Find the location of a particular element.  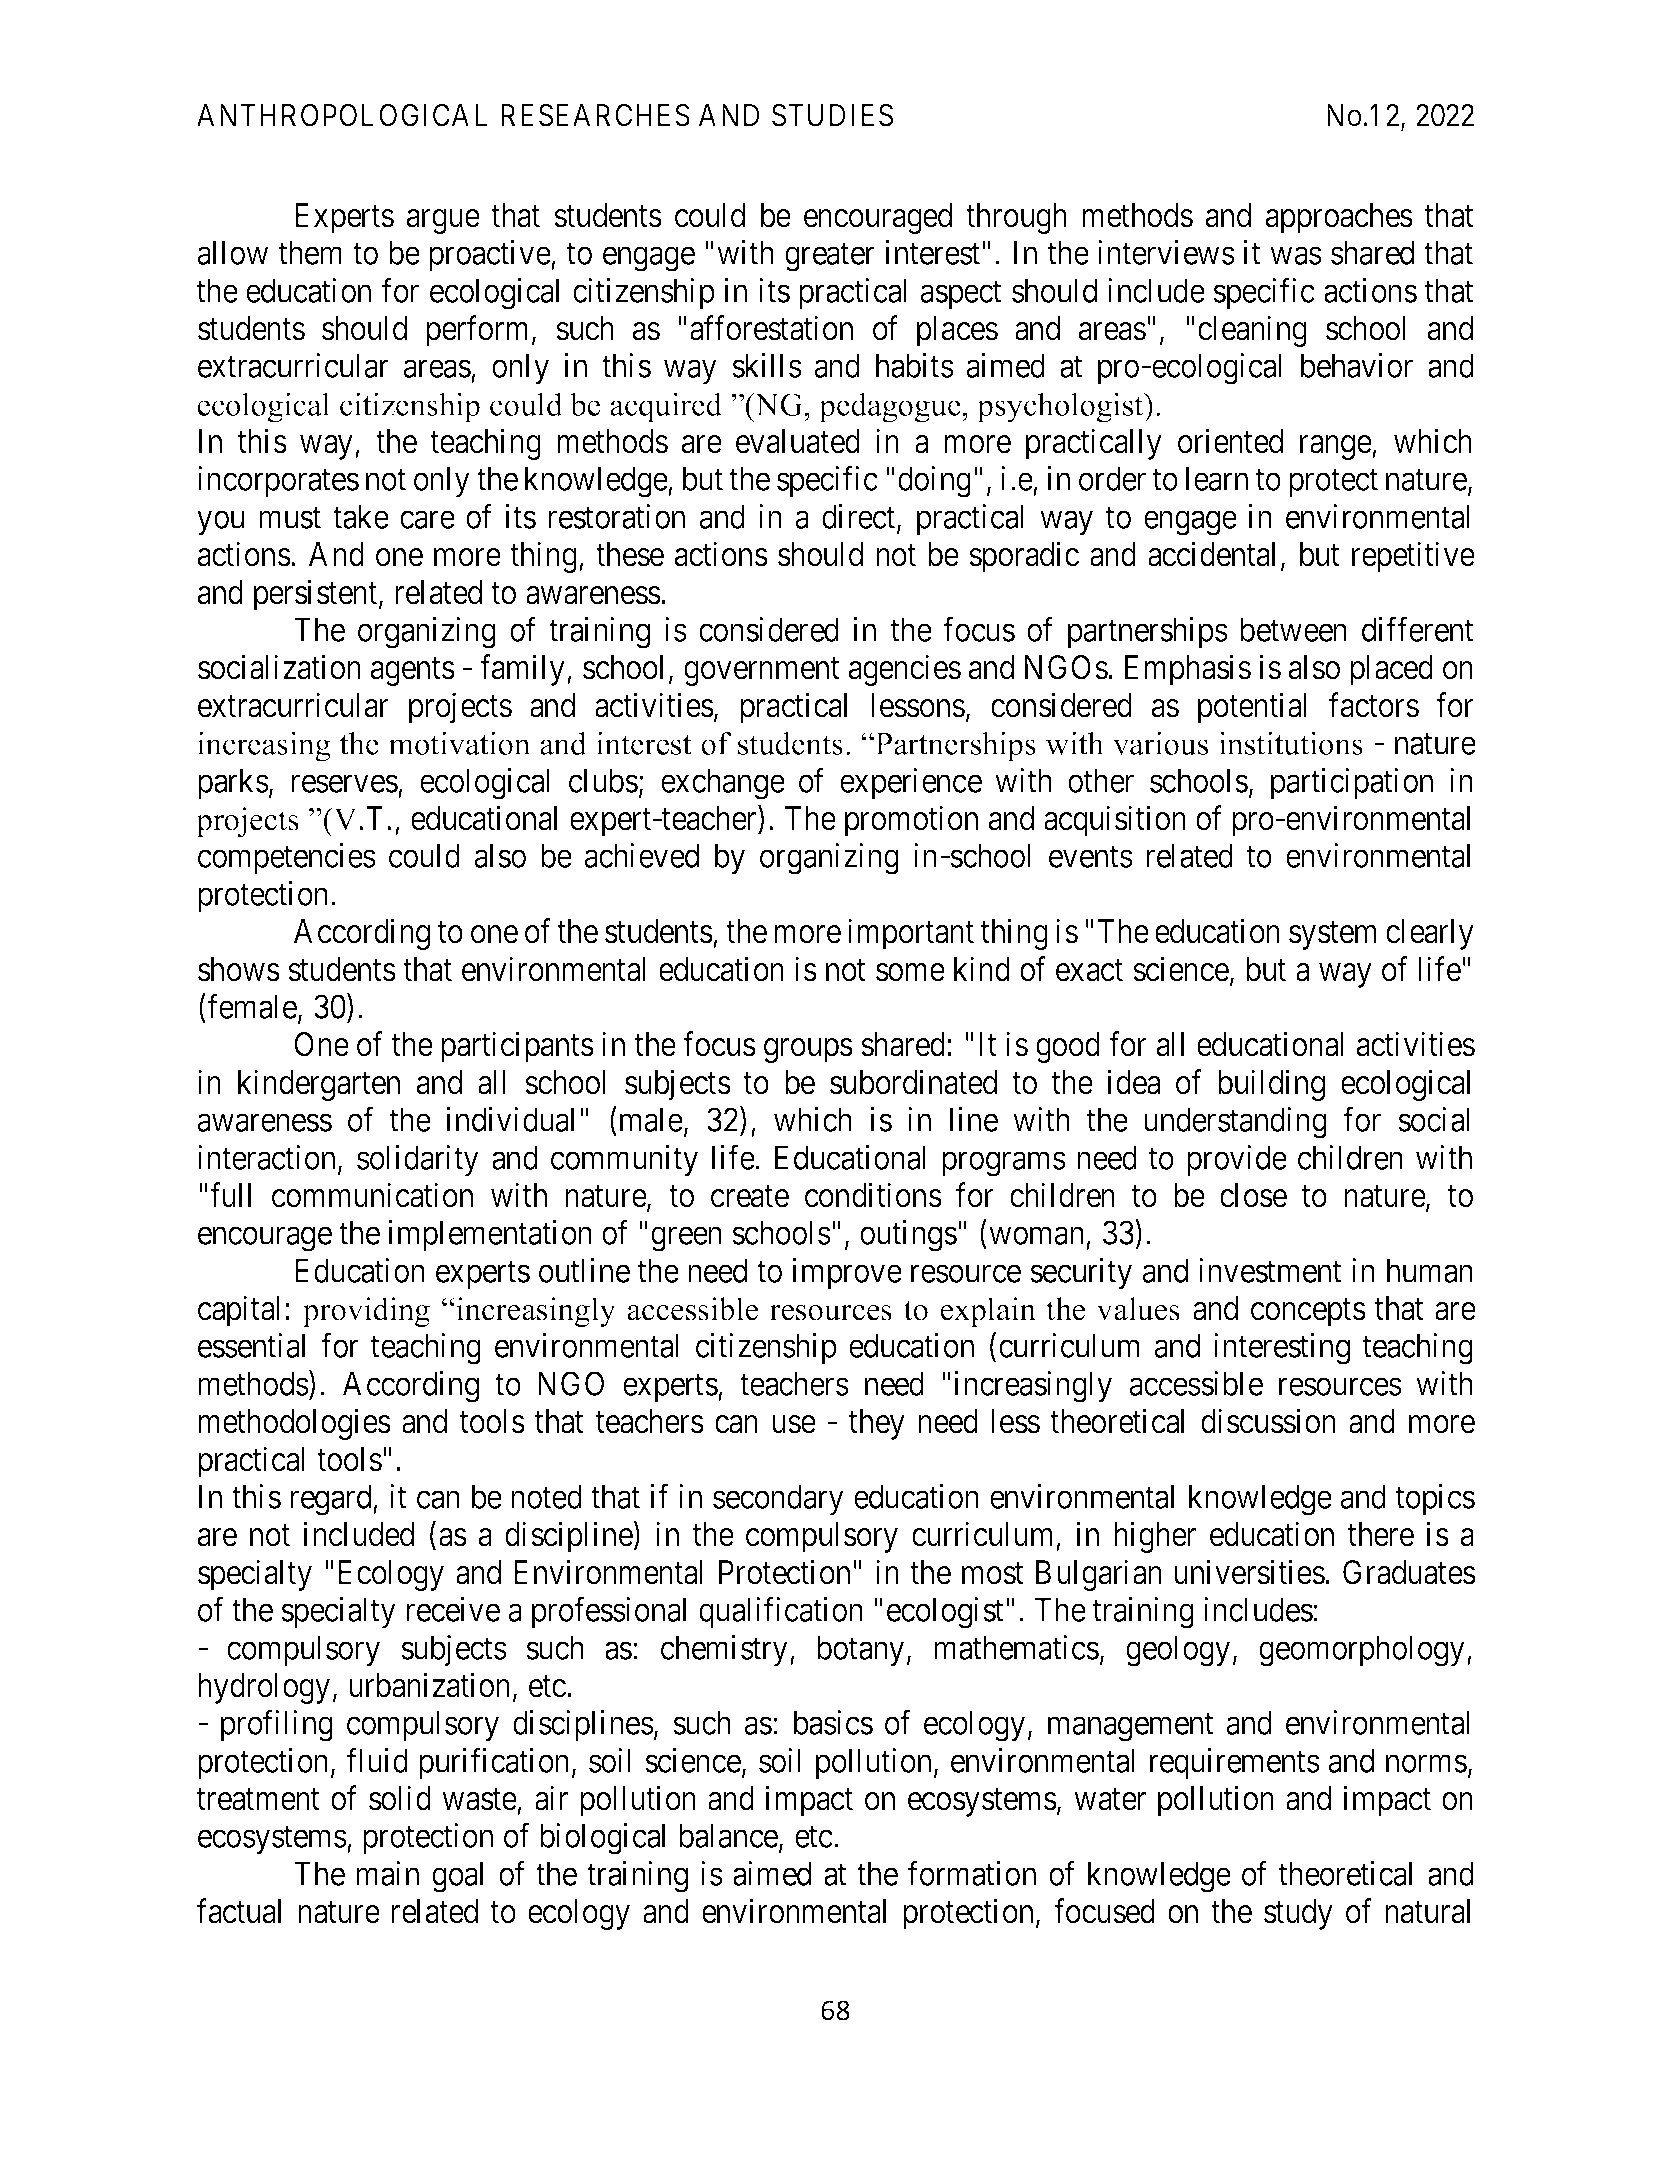

shows is located at coordinates (239, 969).
